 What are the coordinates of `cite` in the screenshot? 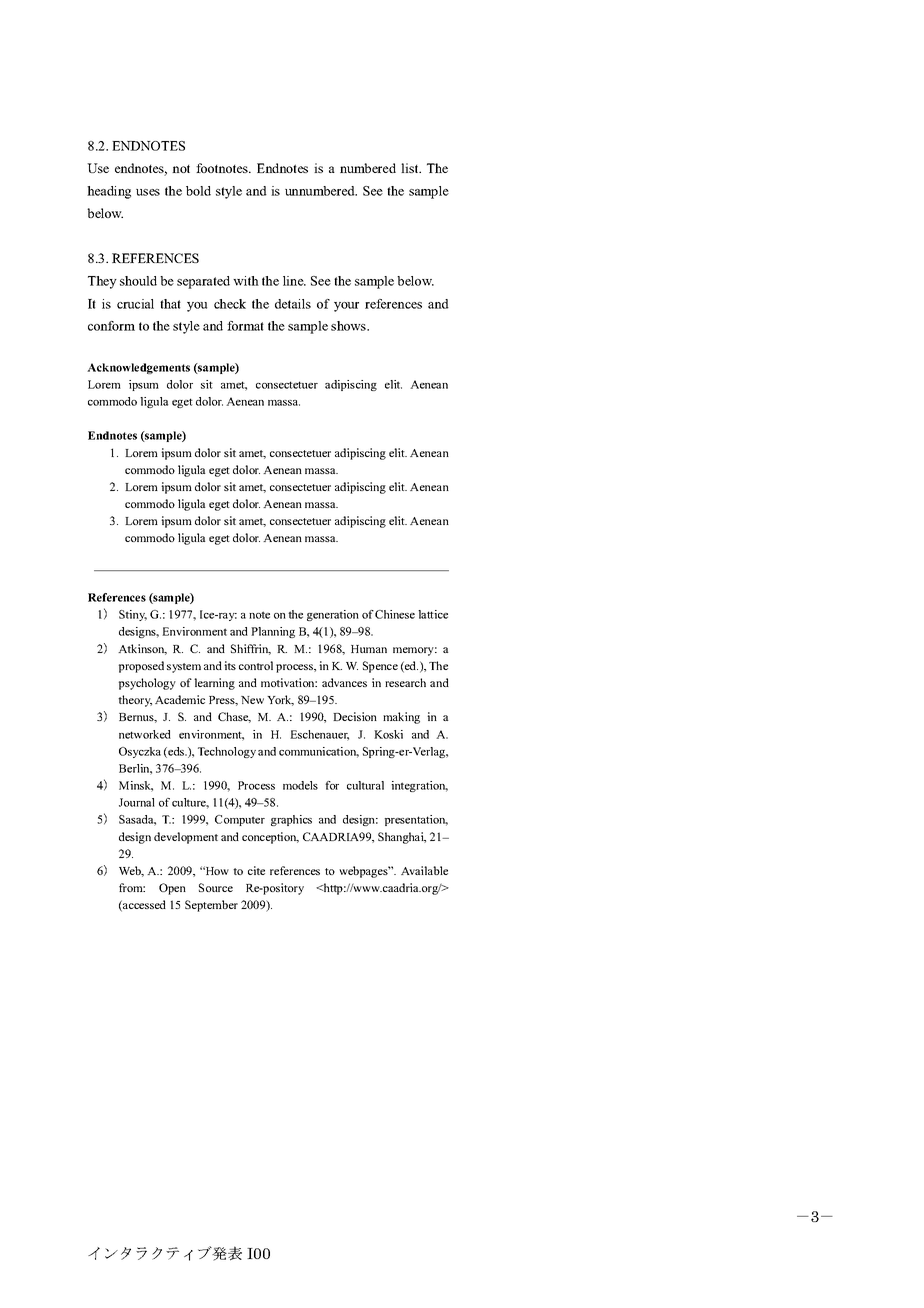 It's located at (256, 870).
